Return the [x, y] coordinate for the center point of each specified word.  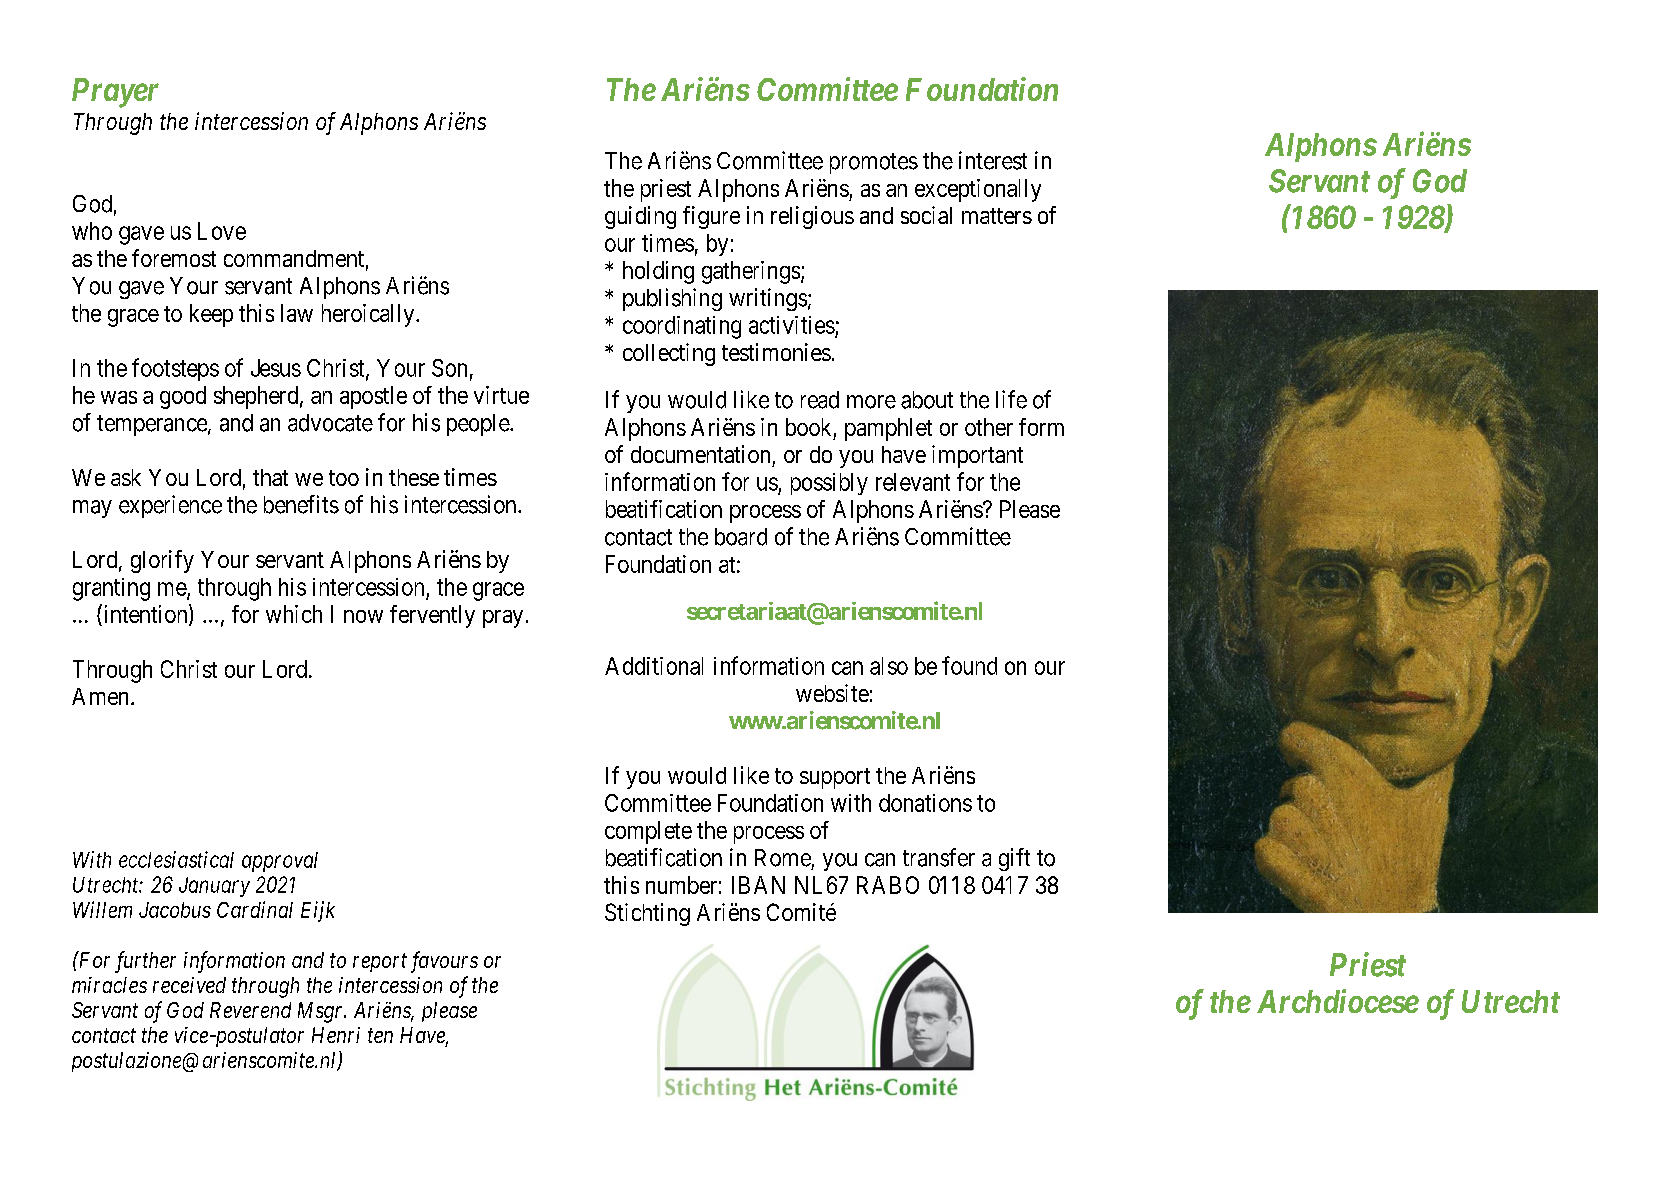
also [889, 666]
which [294, 614]
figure [711, 217]
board [741, 537]
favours [444, 962]
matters [997, 216]
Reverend [250, 1010]
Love [222, 231]
